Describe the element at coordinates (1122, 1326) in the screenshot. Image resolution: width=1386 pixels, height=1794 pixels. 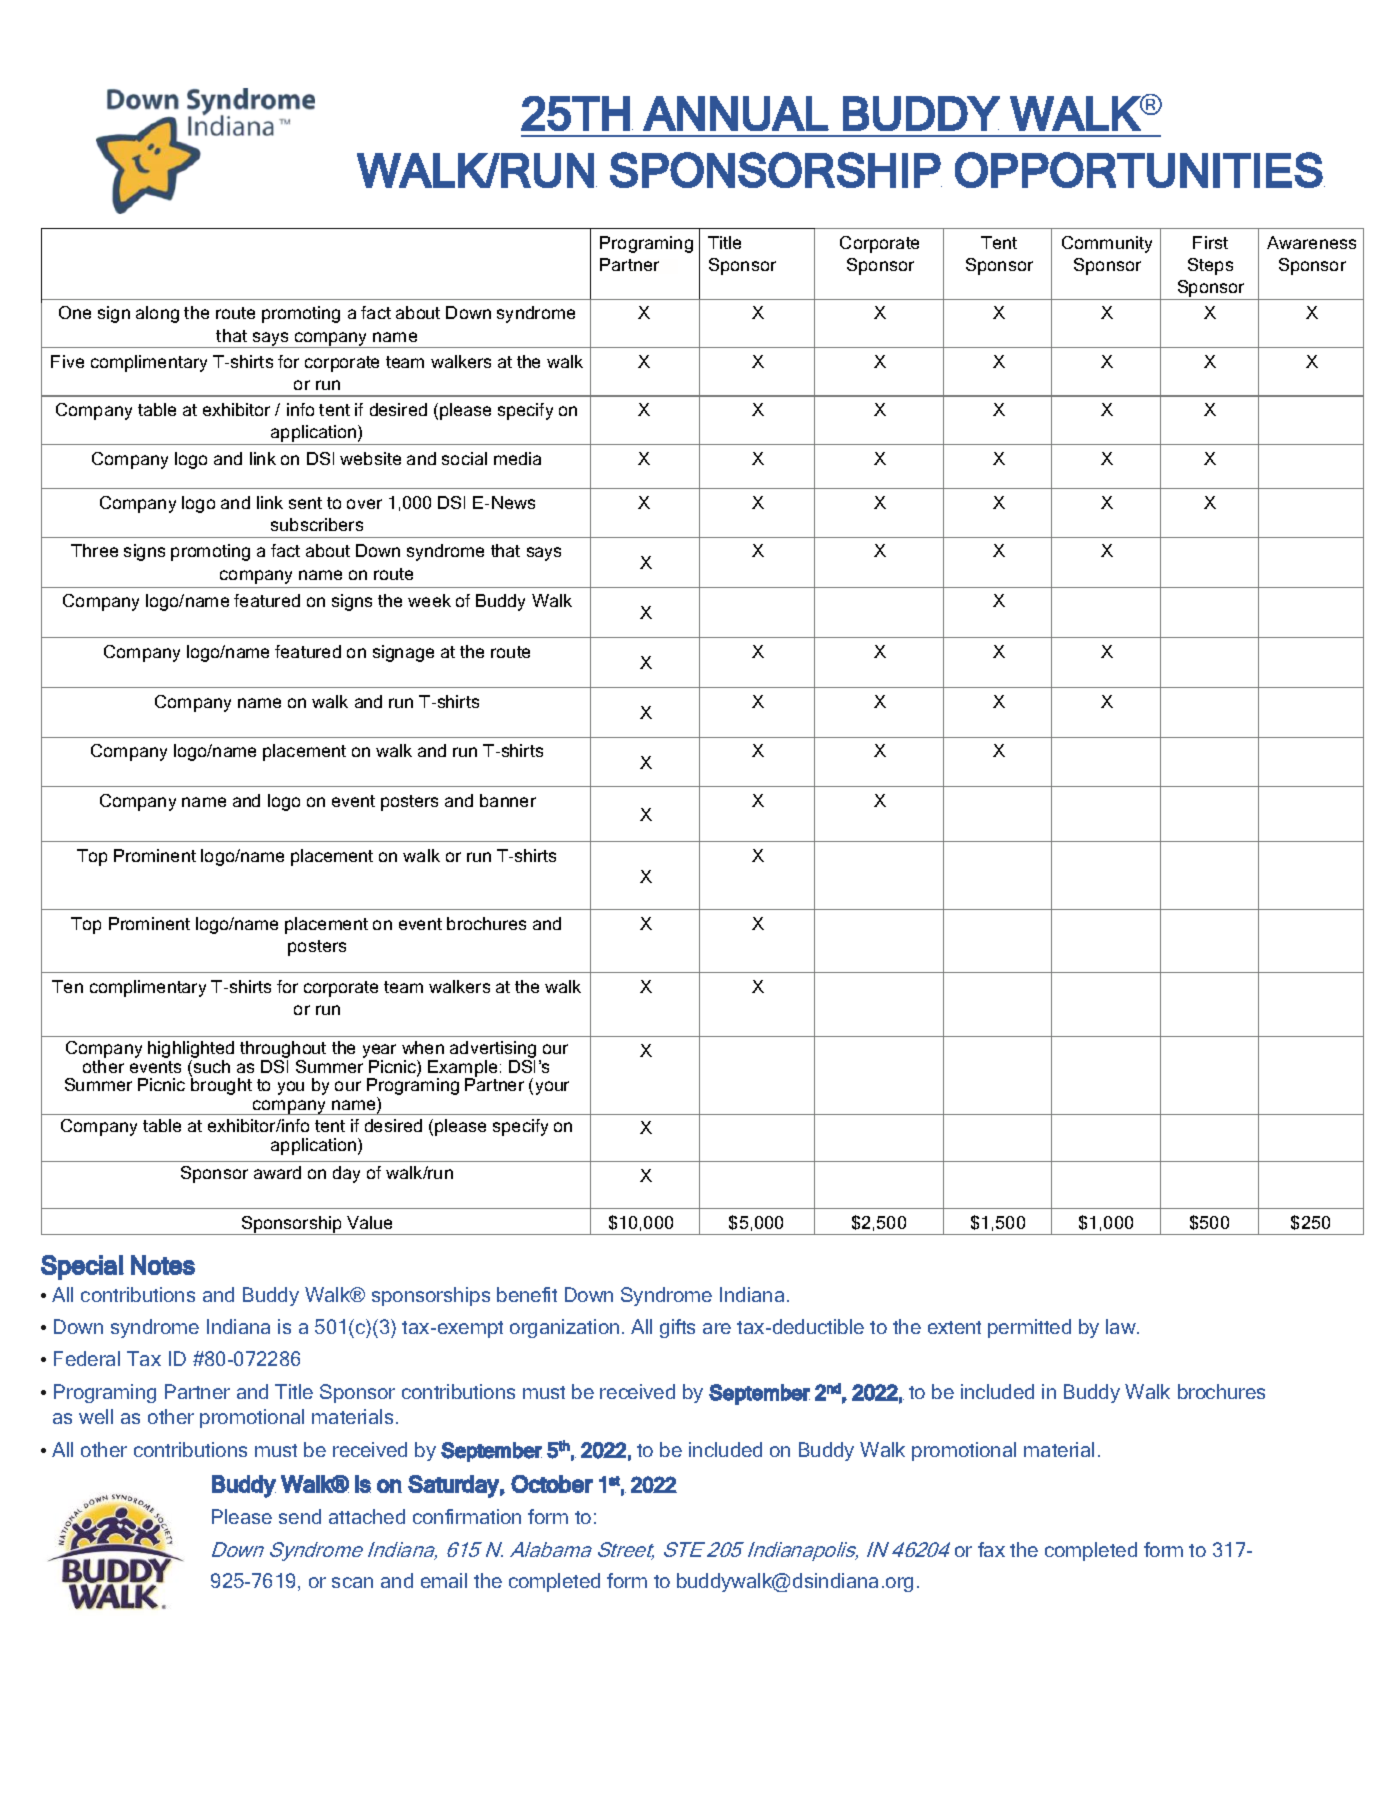
I see `law` at that location.
